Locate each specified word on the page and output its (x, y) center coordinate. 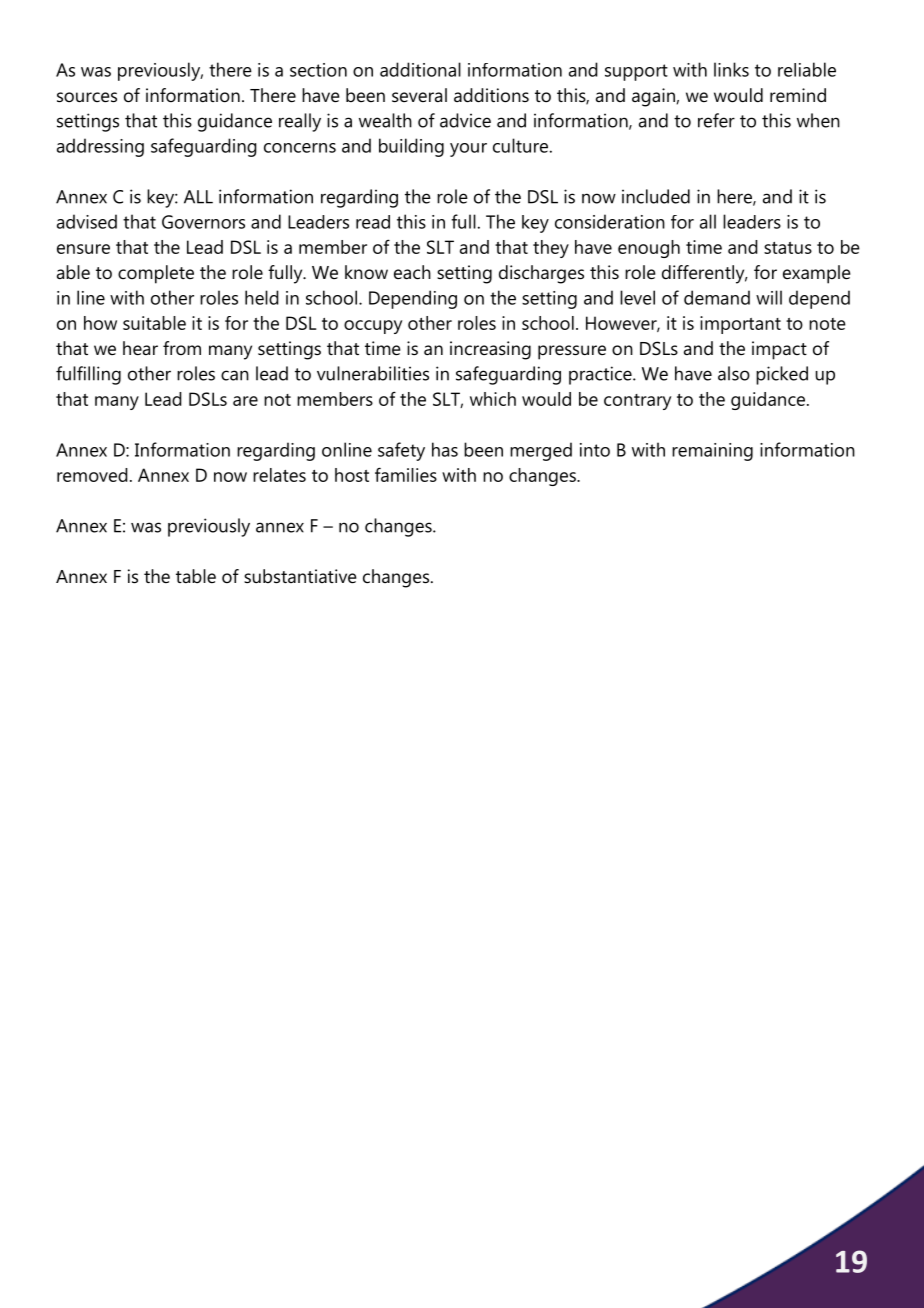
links (731, 69)
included (656, 196)
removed (92, 475)
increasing (490, 350)
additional (420, 69)
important (740, 325)
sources (87, 97)
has (445, 449)
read (373, 222)
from (182, 348)
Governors (203, 222)
